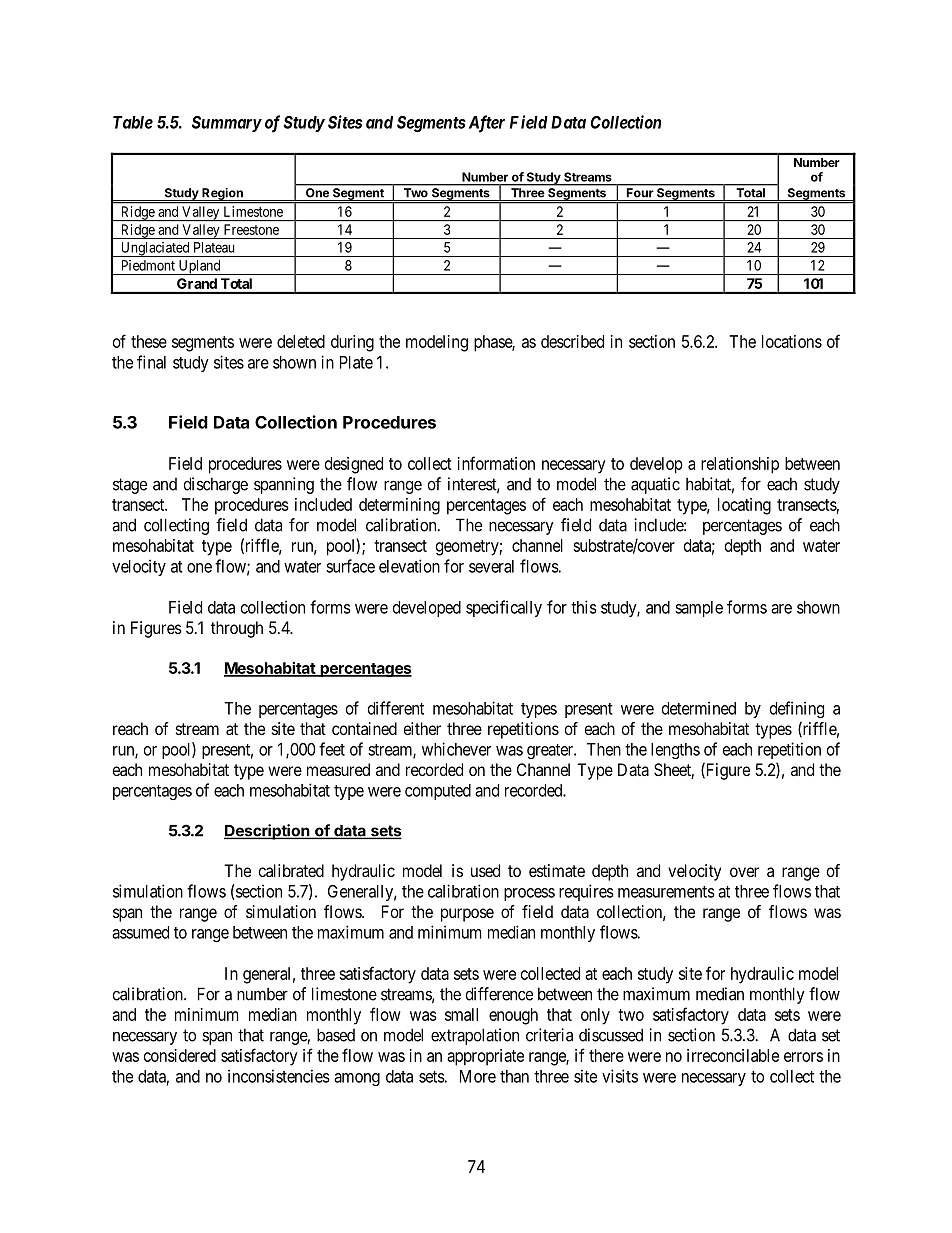  What do you see at coordinates (733, 1055) in the page?
I see `irreconcilable` at bounding box center [733, 1055].
